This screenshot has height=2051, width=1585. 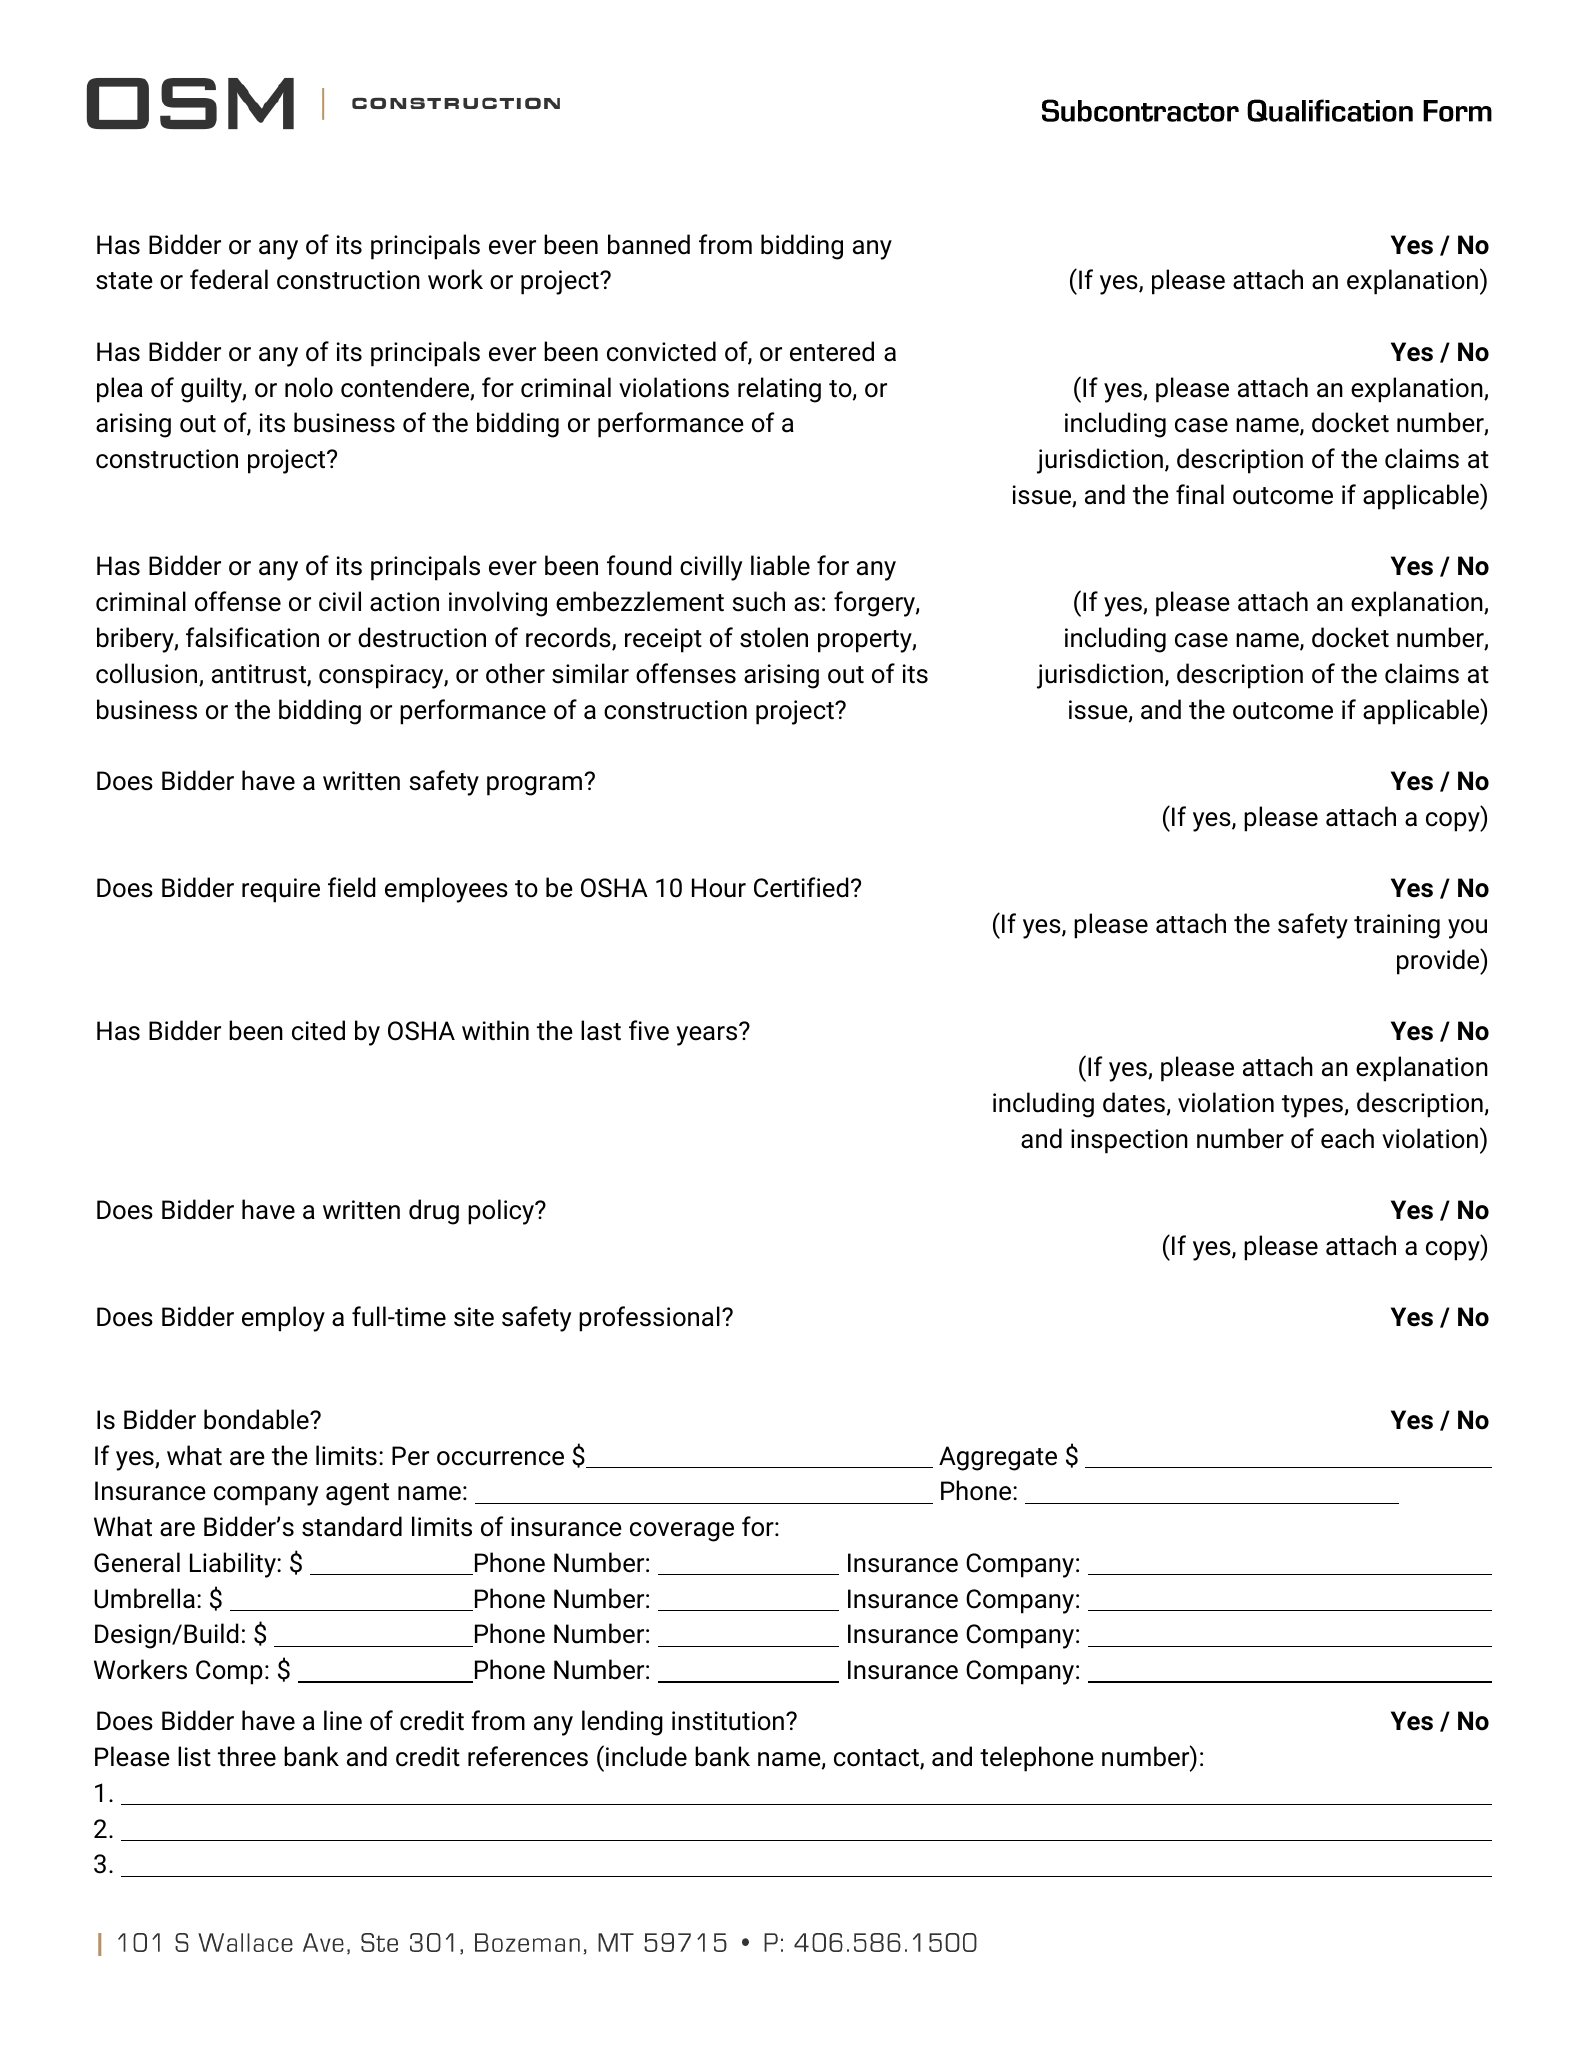 What do you see at coordinates (1312, 1106) in the screenshot?
I see `types` at bounding box center [1312, 1106].
